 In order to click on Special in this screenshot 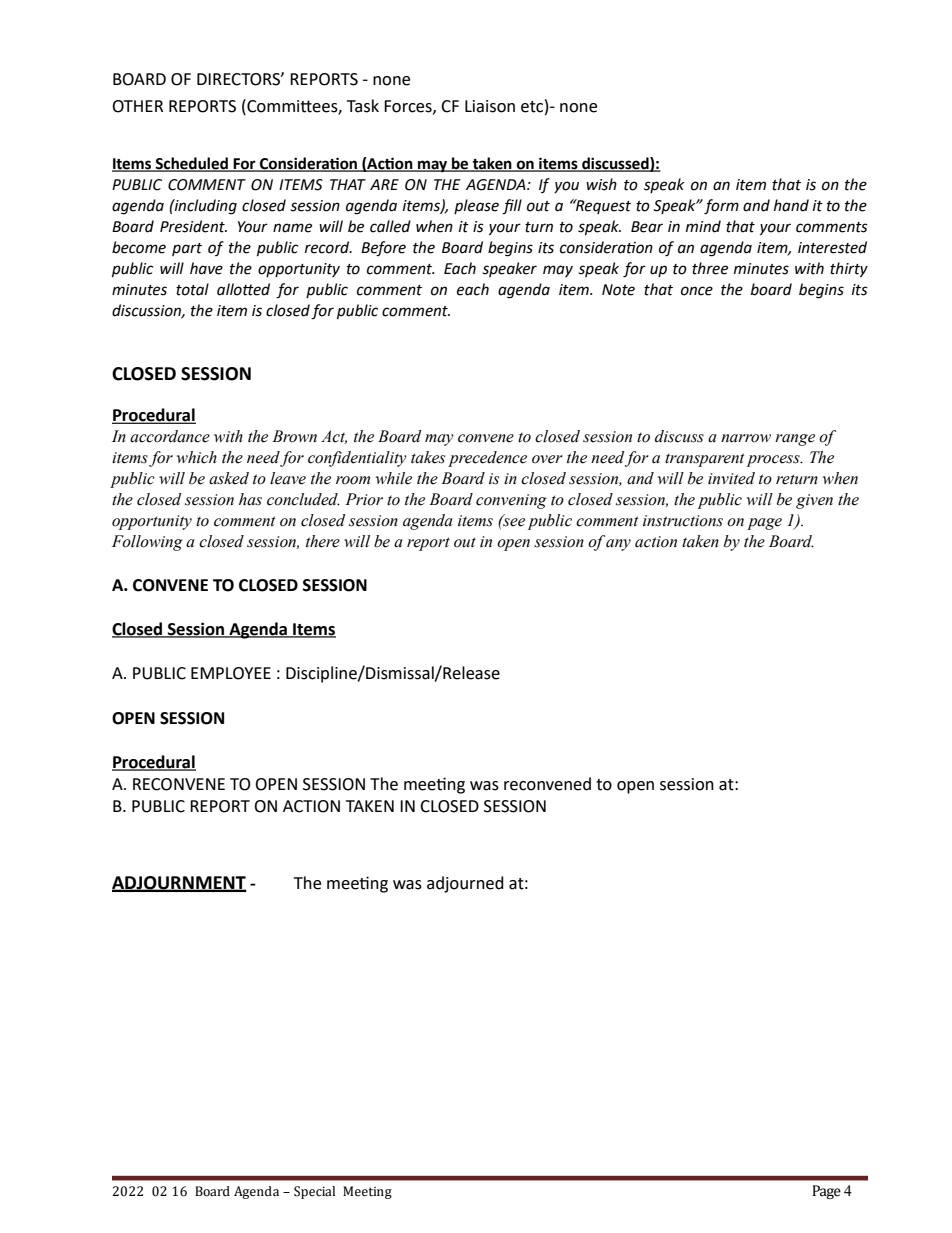, I will do `click(314, 1192)`.
